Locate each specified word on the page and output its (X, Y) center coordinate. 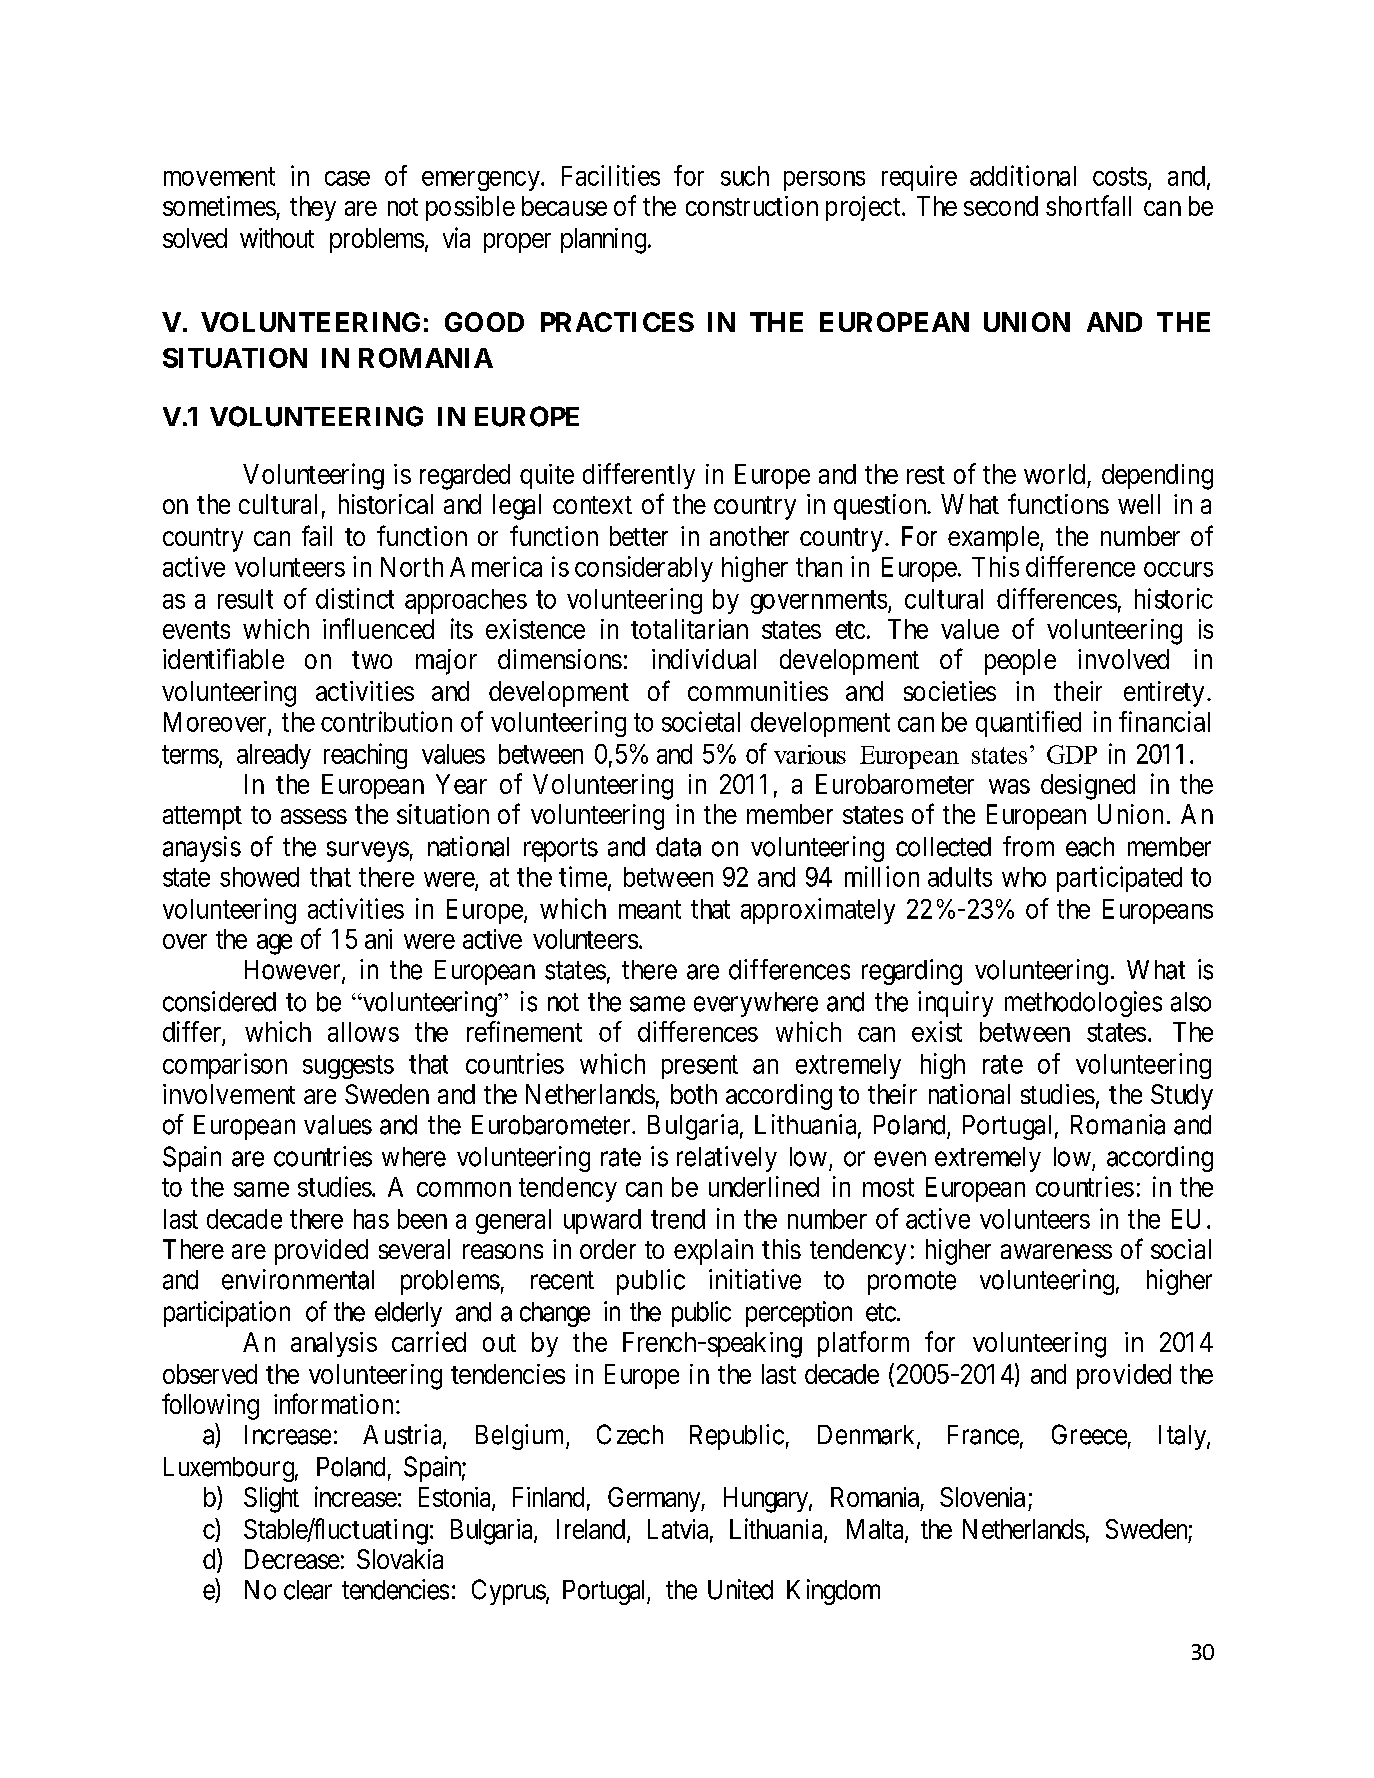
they (313, 208)
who (1024, 877)
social (1181, 1249)
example (993, 539)
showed (259, 877)
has (371, 1219)
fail (317, 535)
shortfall (1088, 205)
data (678, 847)
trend (678, 1219)
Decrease (292, 1559)
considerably (644, 569)
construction (752, 206)
